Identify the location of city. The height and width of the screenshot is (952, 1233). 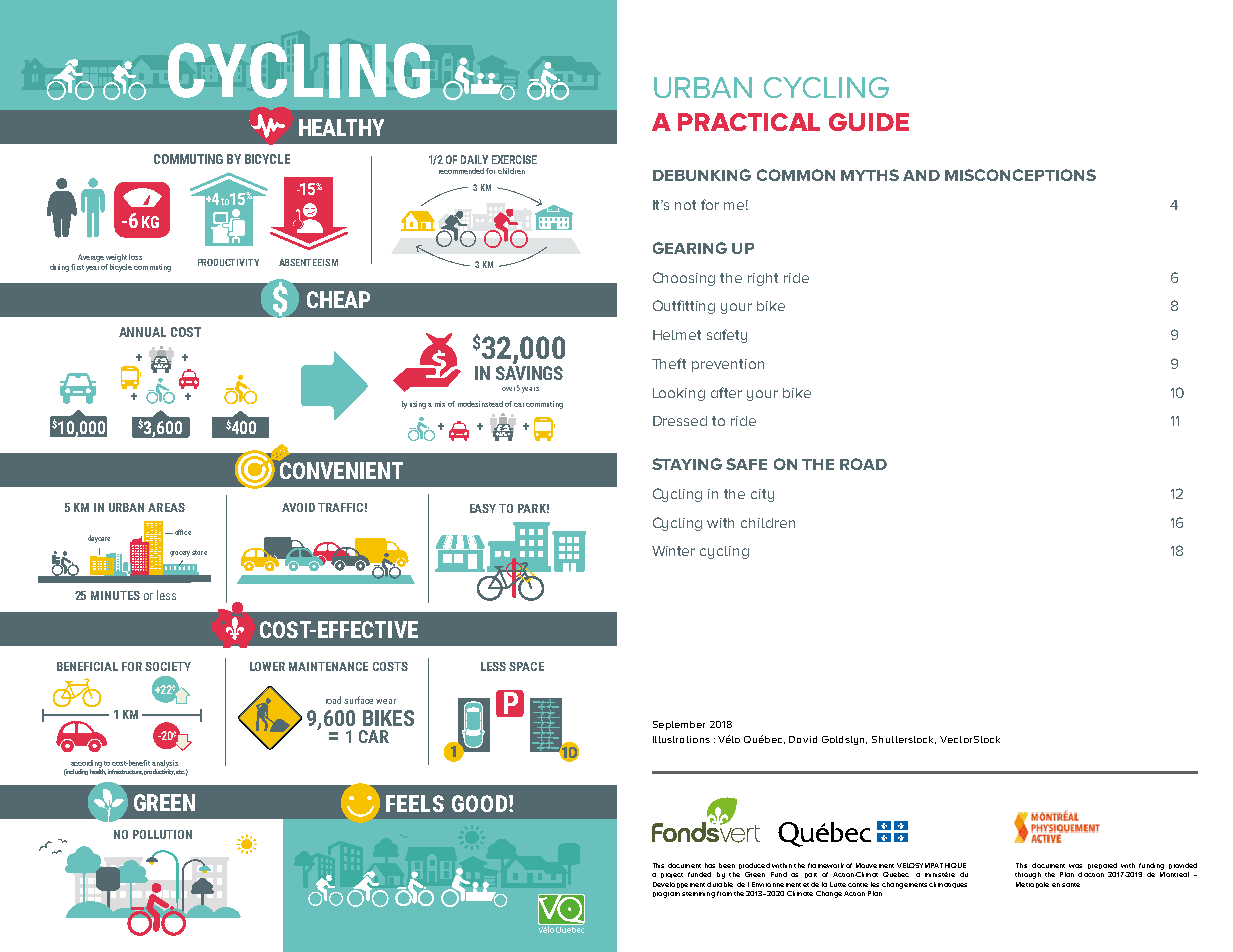
(762, 495).
